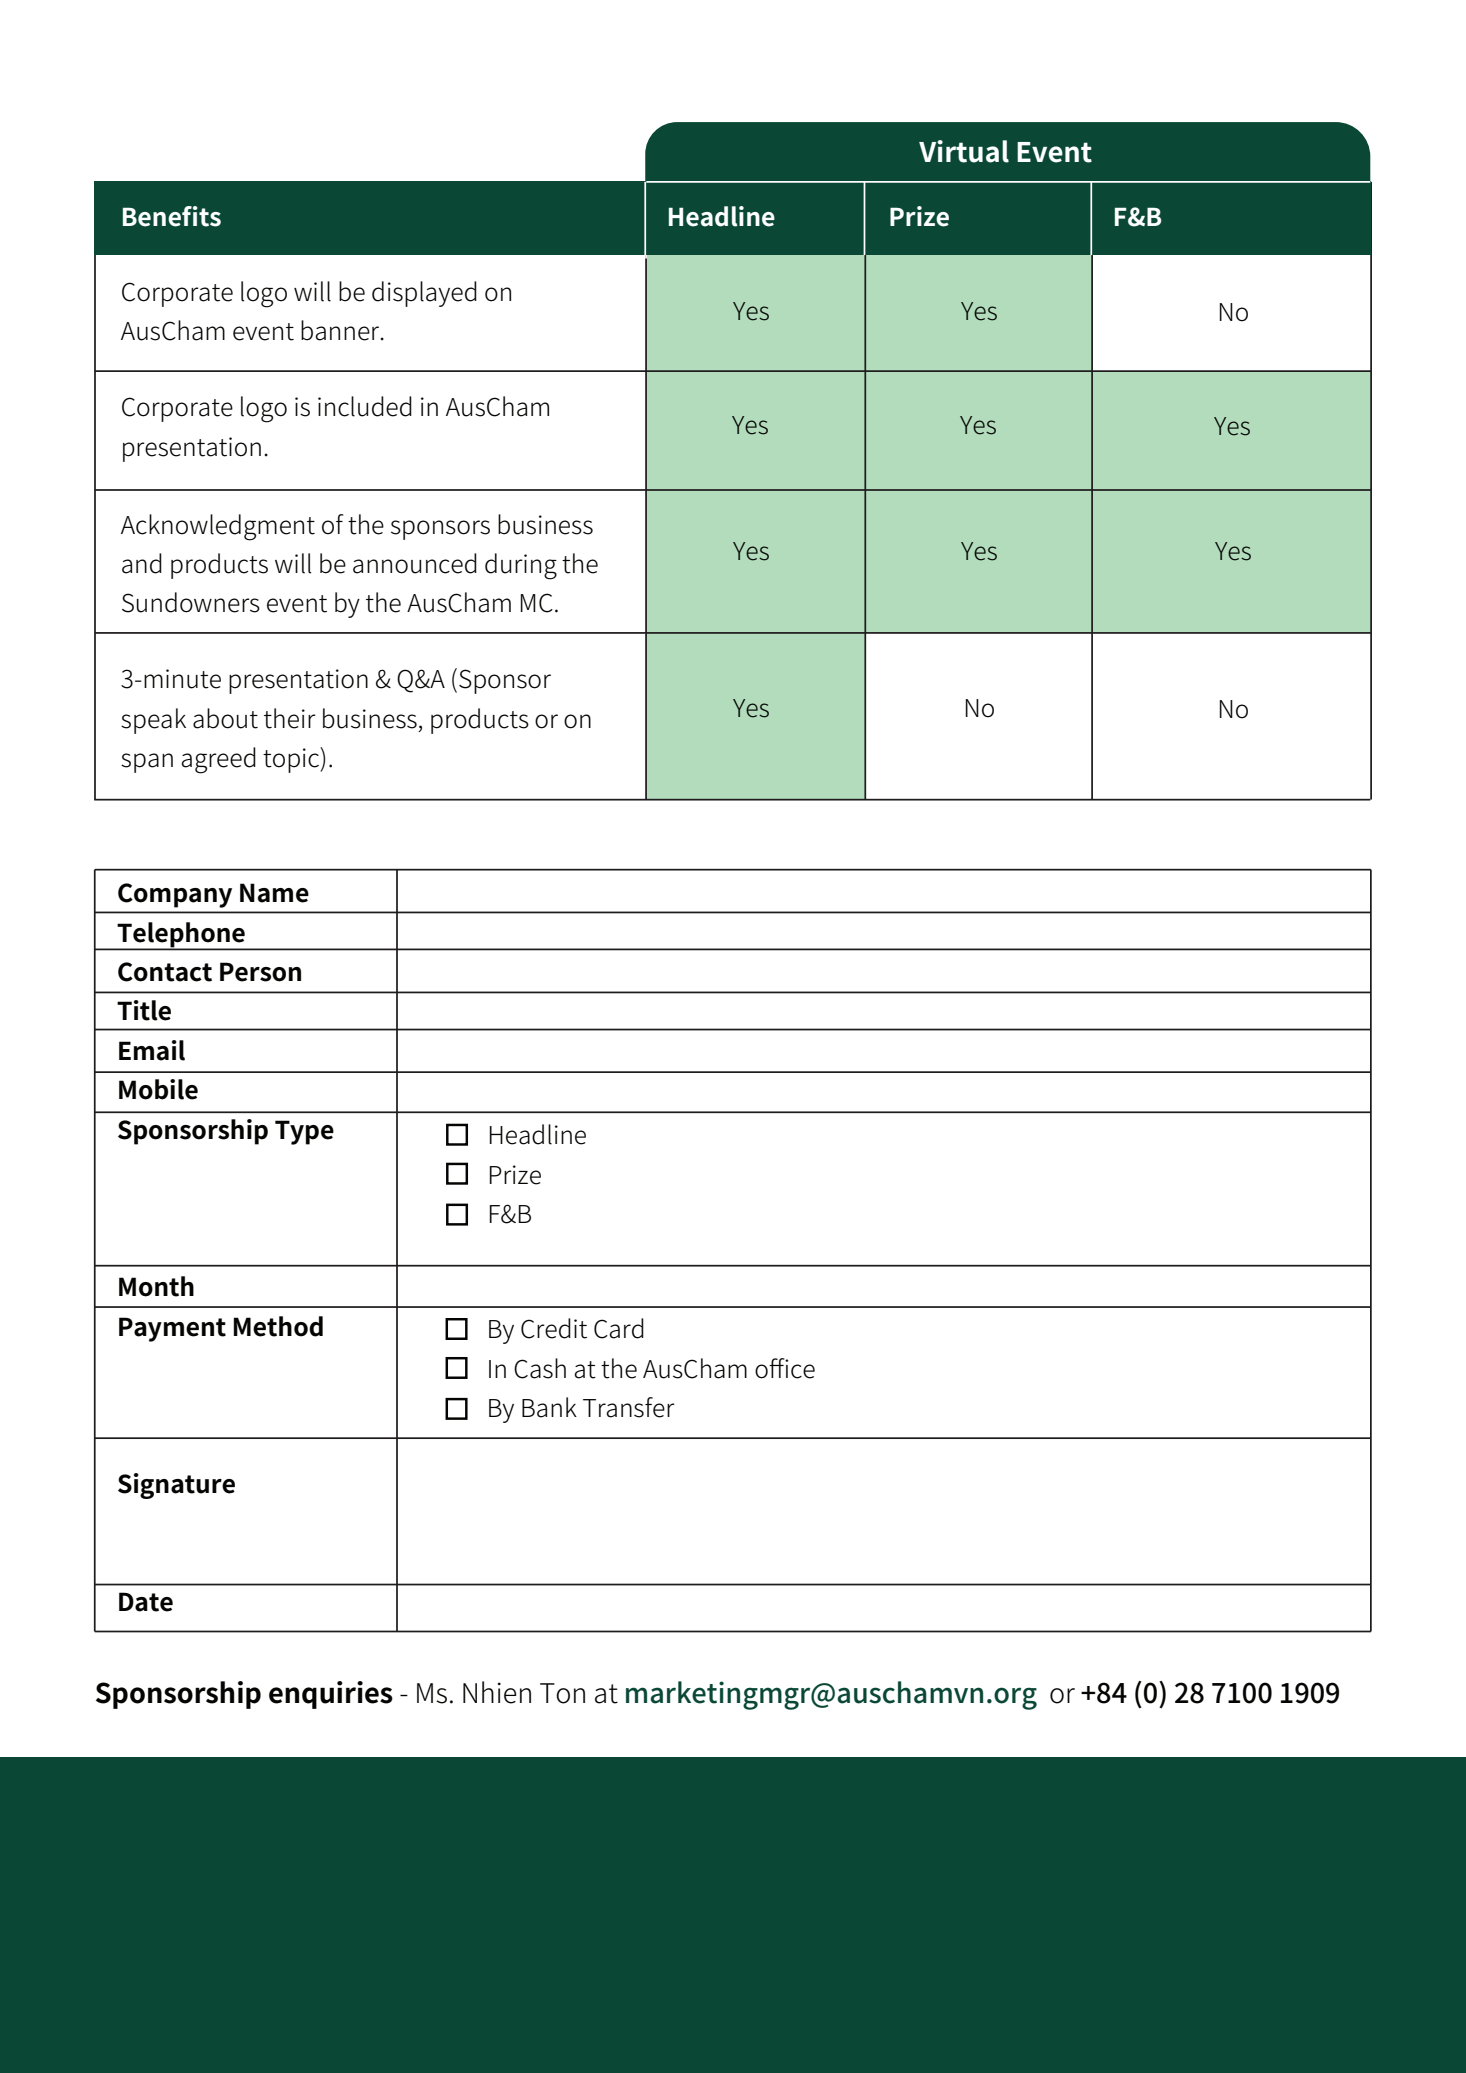 The width and height of the screenshot is (1466, 2073). Describe the element at coordinates (304, 1132) in the screenshot. I see `Type` at that location.
